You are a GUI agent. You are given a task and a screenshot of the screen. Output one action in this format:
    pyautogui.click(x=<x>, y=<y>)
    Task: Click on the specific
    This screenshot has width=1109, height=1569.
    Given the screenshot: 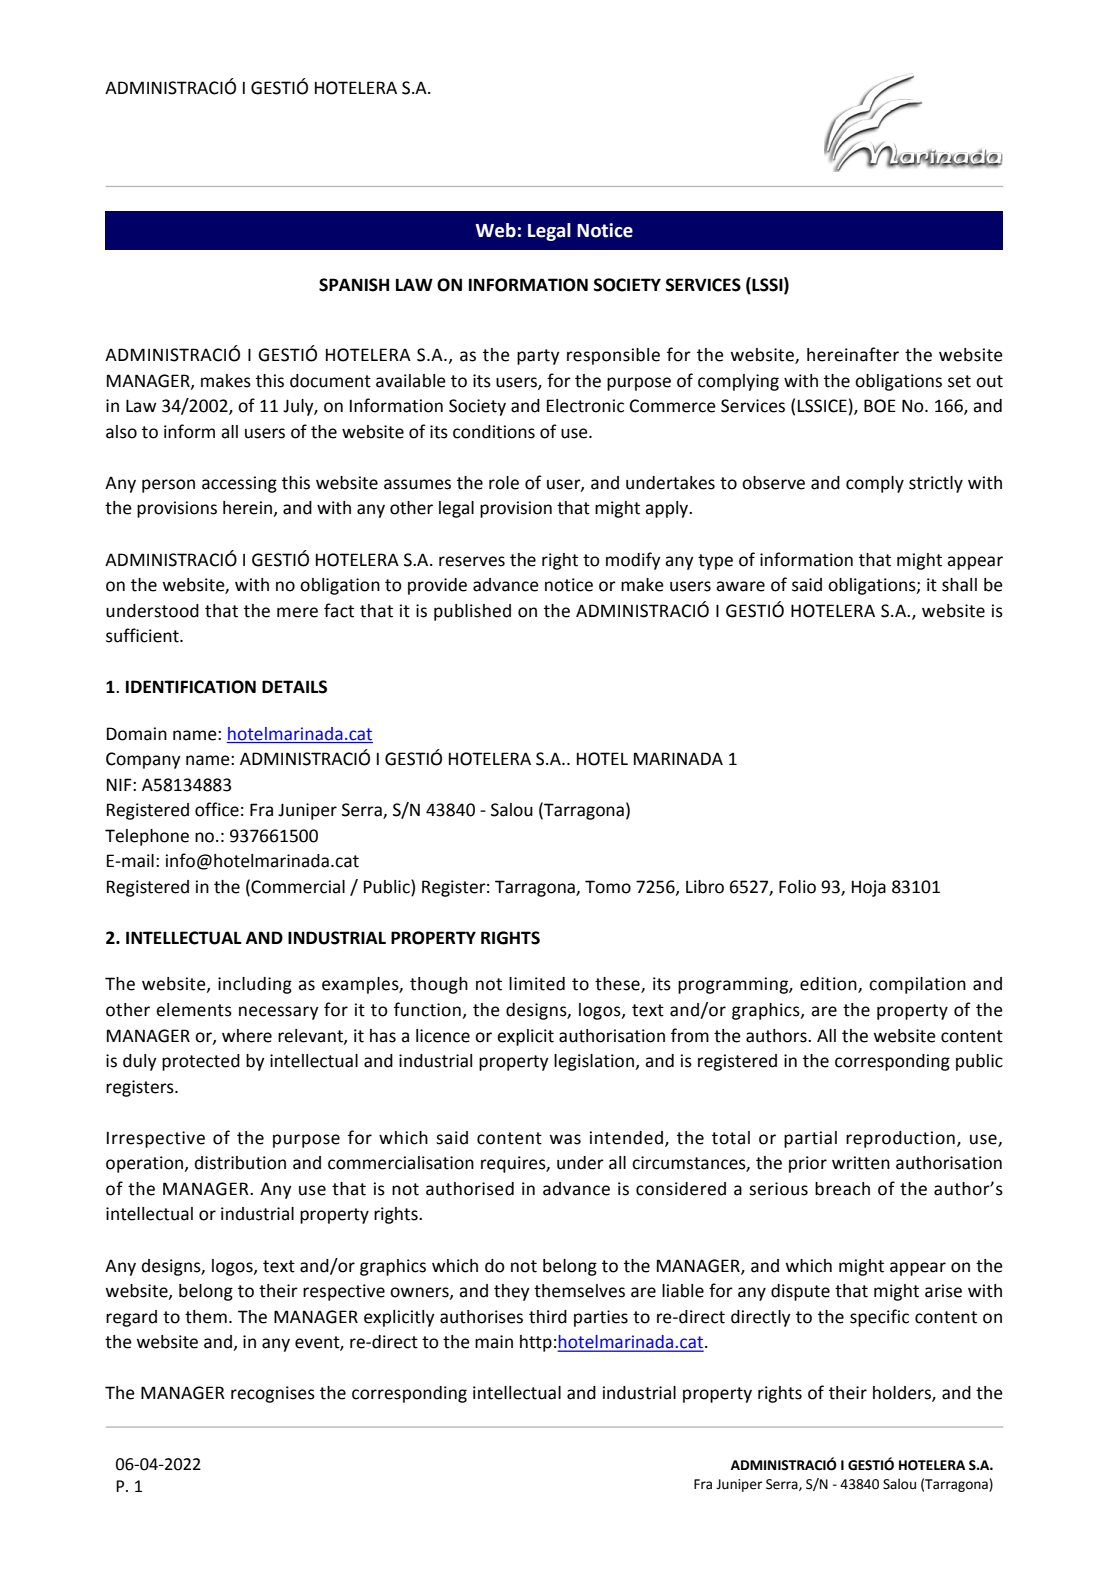 What is the action you would take?
    pyautogui.click(x=879, y=1318)
